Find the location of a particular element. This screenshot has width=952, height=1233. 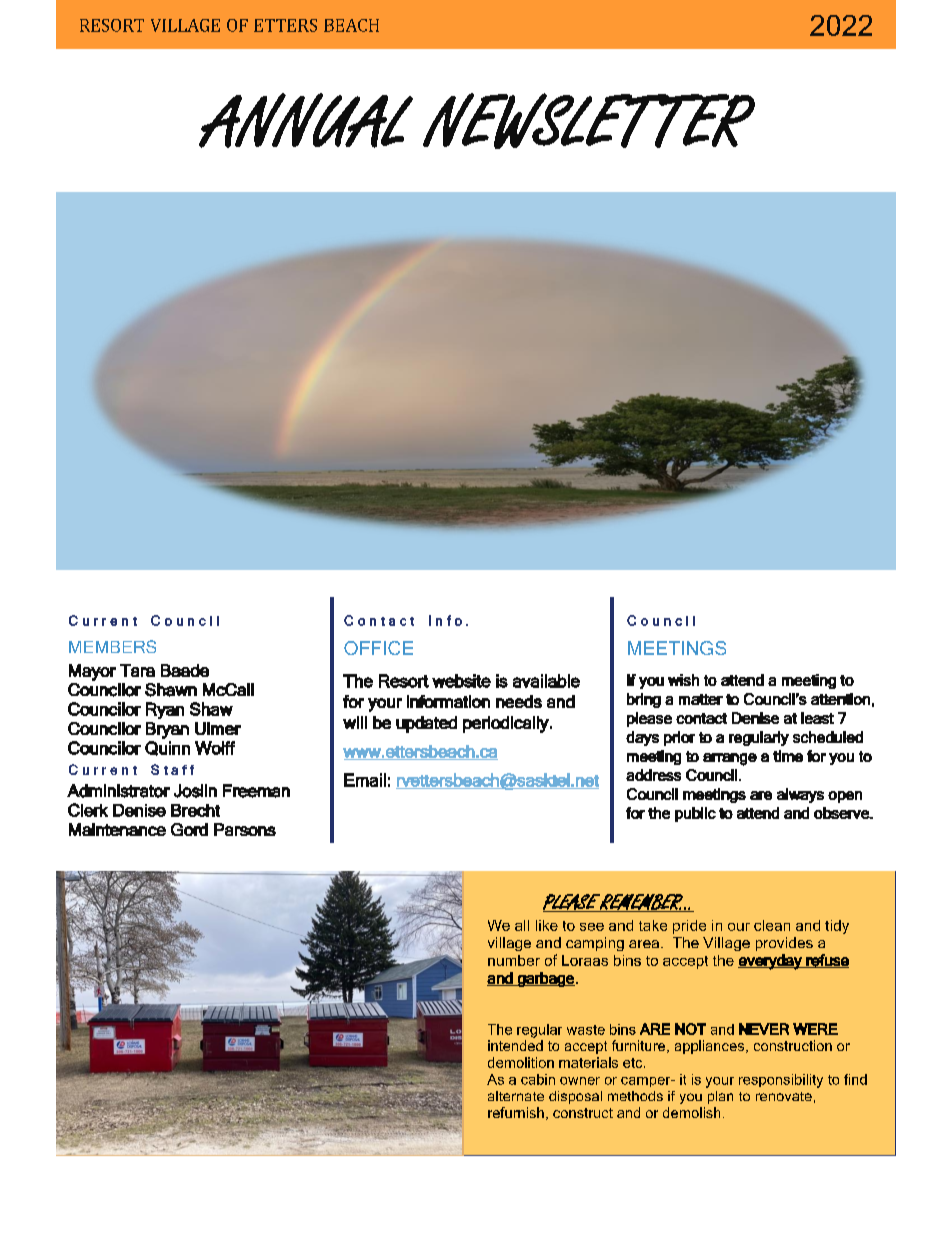

ANNUAL is located at coordinates (306, 120).
